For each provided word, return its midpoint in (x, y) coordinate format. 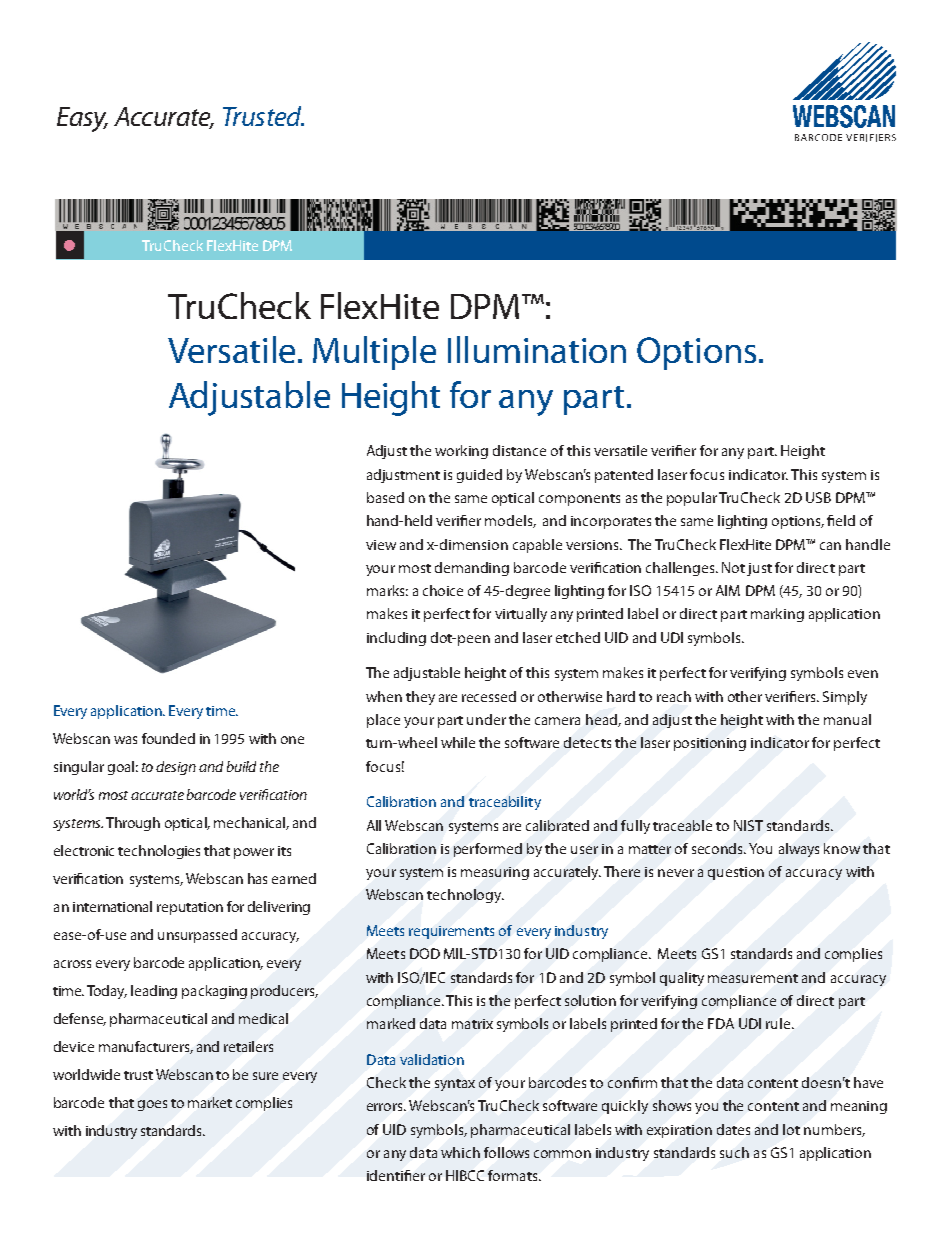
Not (733, 567)
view (381, 545)
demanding (472, 569)
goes (152, 1105)
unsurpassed (197, 936)
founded (168, 738)
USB (818, 497)
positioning (710, 744)
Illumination (537, 349)
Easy (82, 119)
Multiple (374, 353)
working (461, 452)
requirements (451, 932)
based (385, 497)
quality (682, 979)
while (458, 742)
